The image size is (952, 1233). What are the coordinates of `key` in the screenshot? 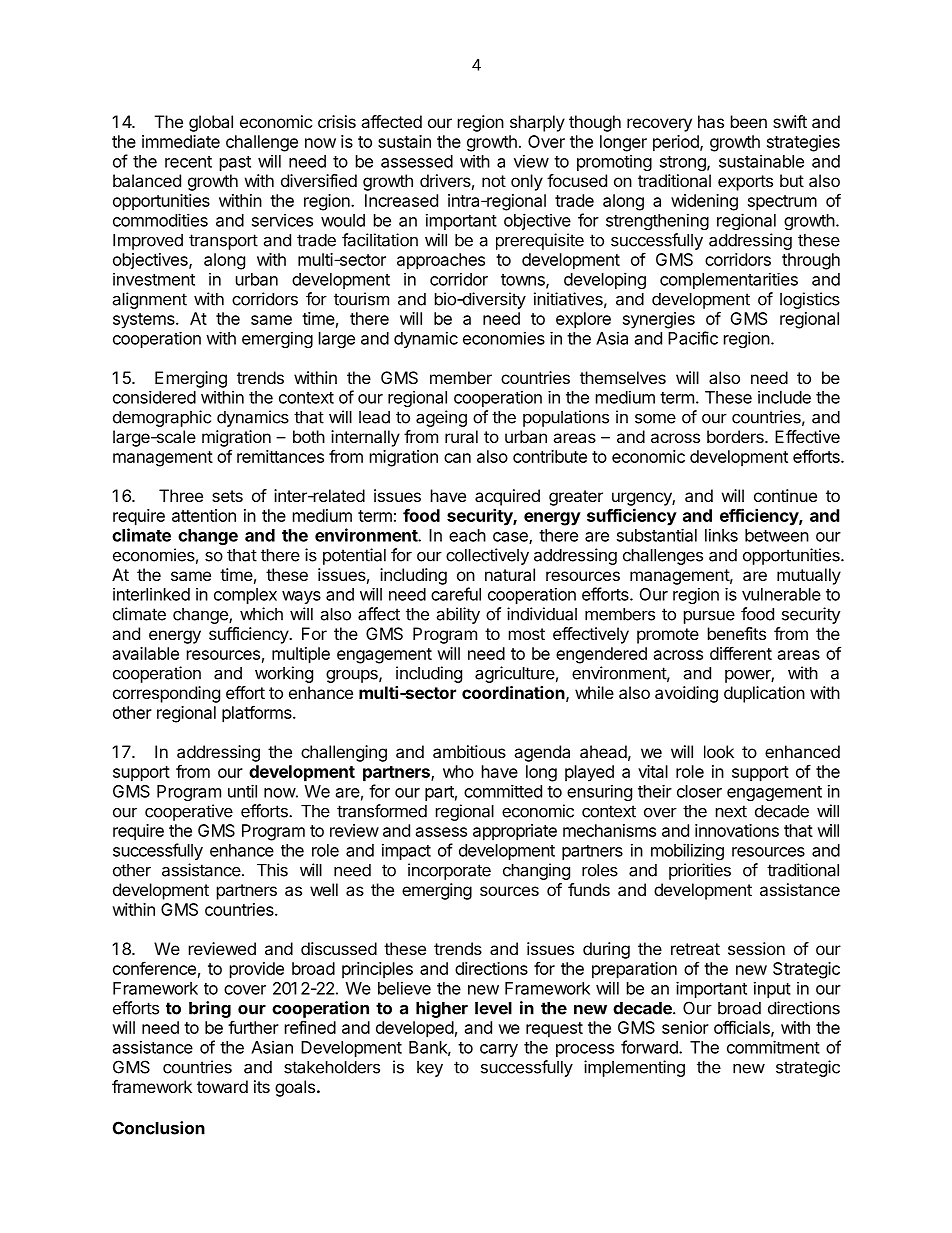 It's located at (430, 1069).
